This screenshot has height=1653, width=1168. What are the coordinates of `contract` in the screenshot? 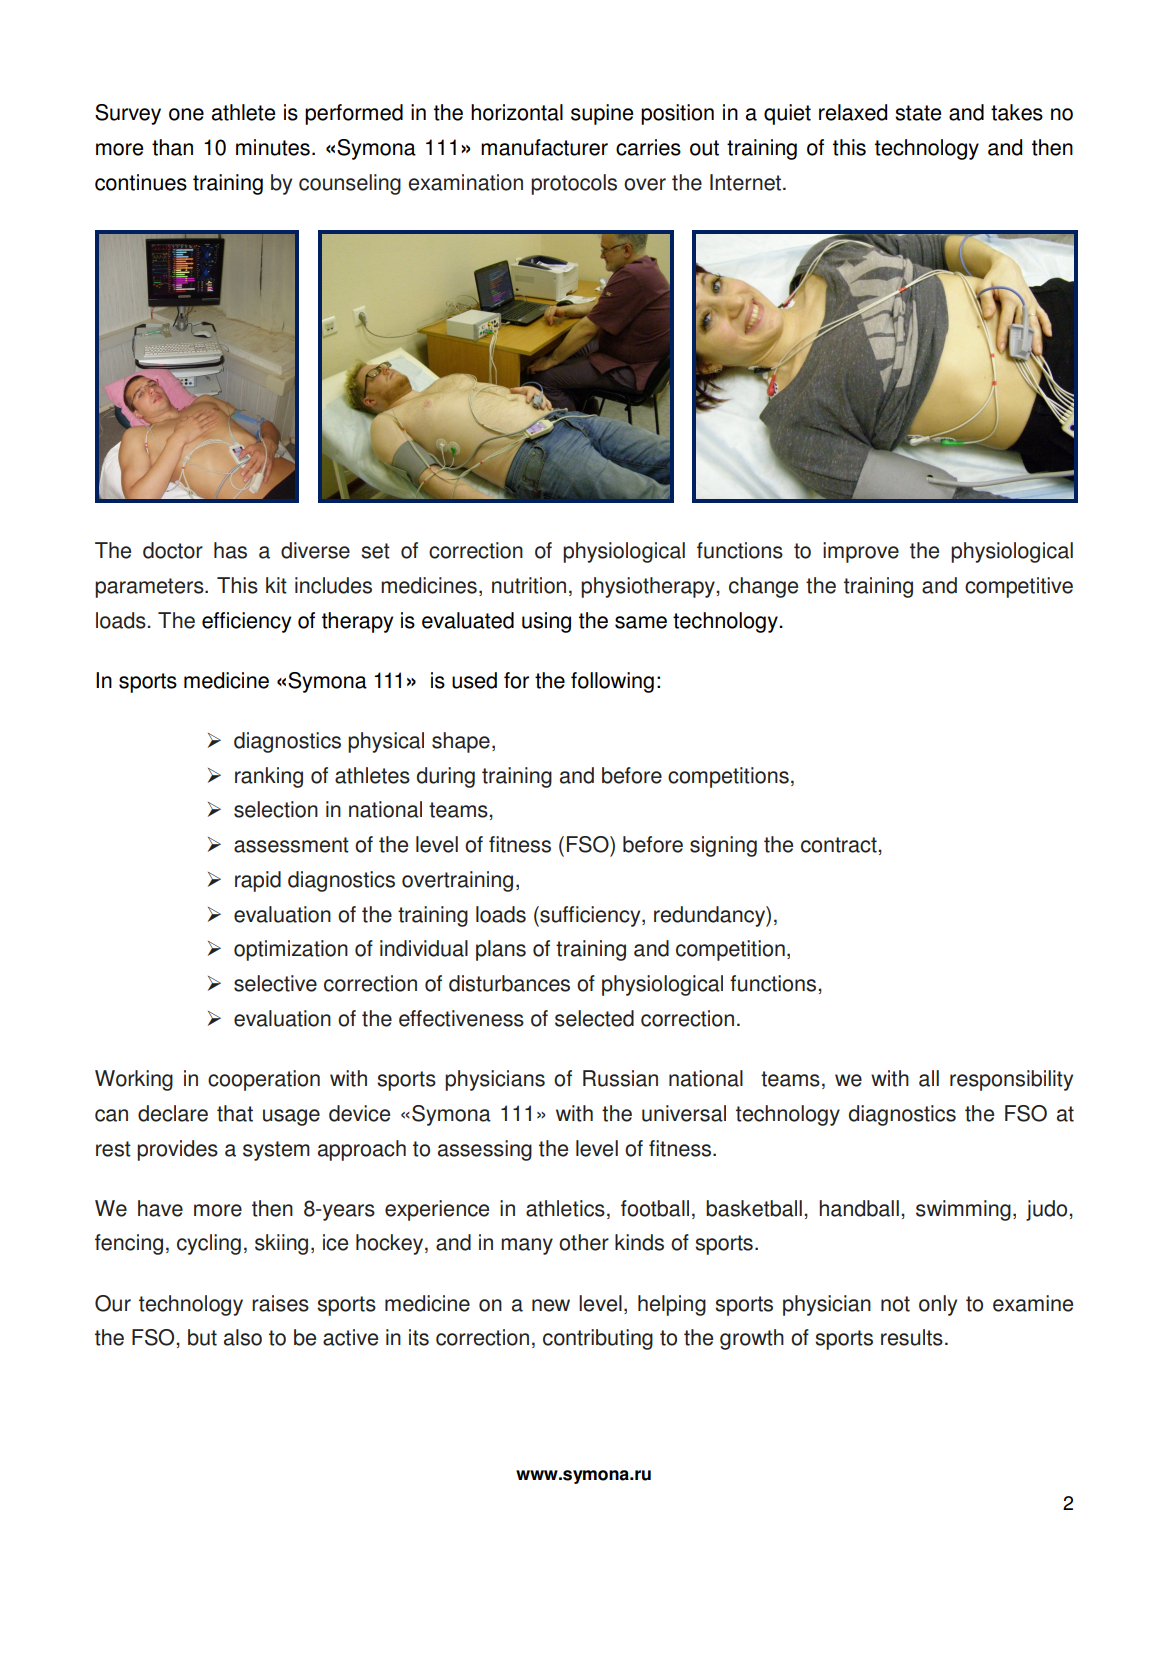 It's located at (840, 845).
